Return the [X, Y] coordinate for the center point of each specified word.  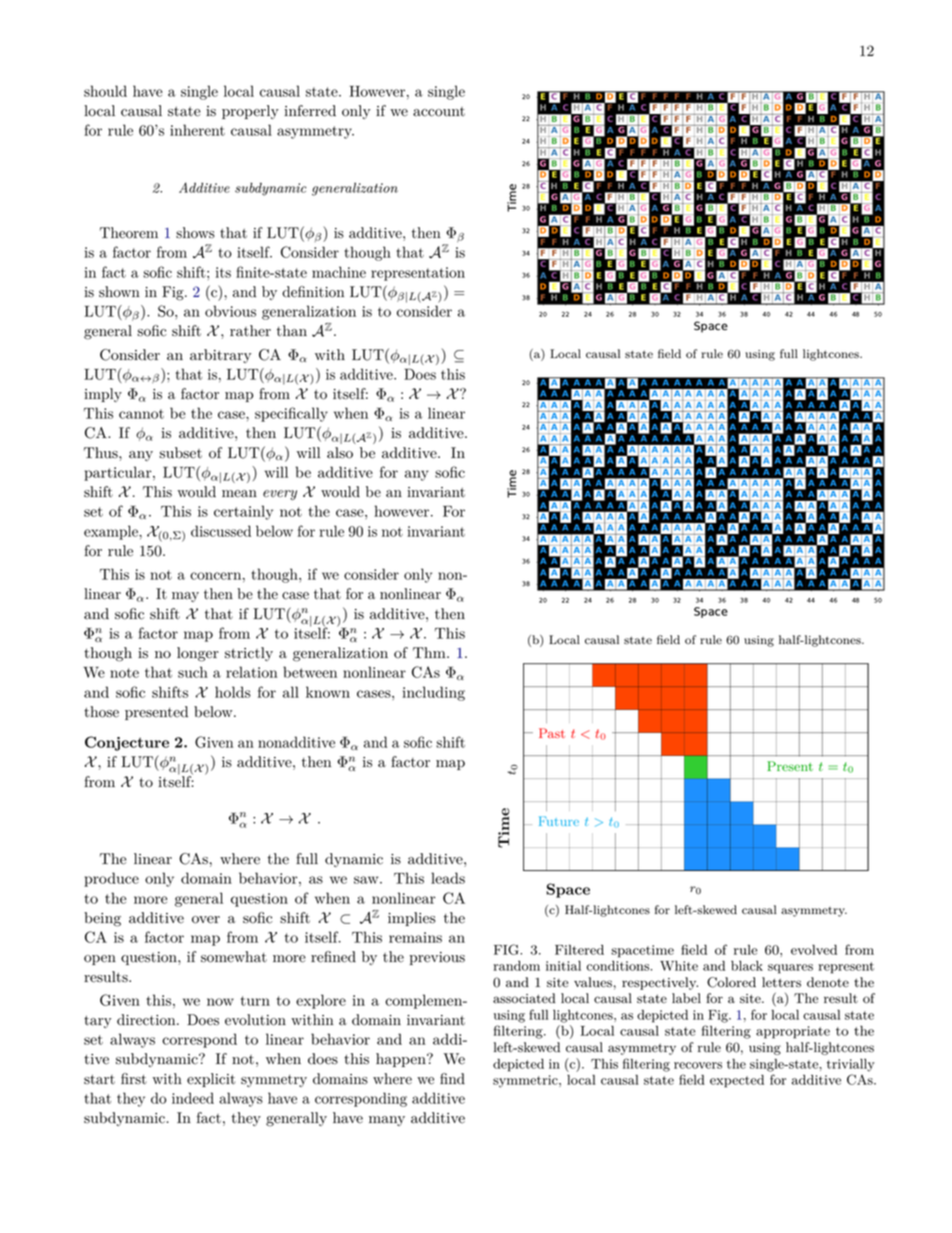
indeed [193, 1098]
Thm [430, 652]
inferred [310, 111]
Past [552, 733]
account [439, 112]
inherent [197, 130]
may [185, 597]
